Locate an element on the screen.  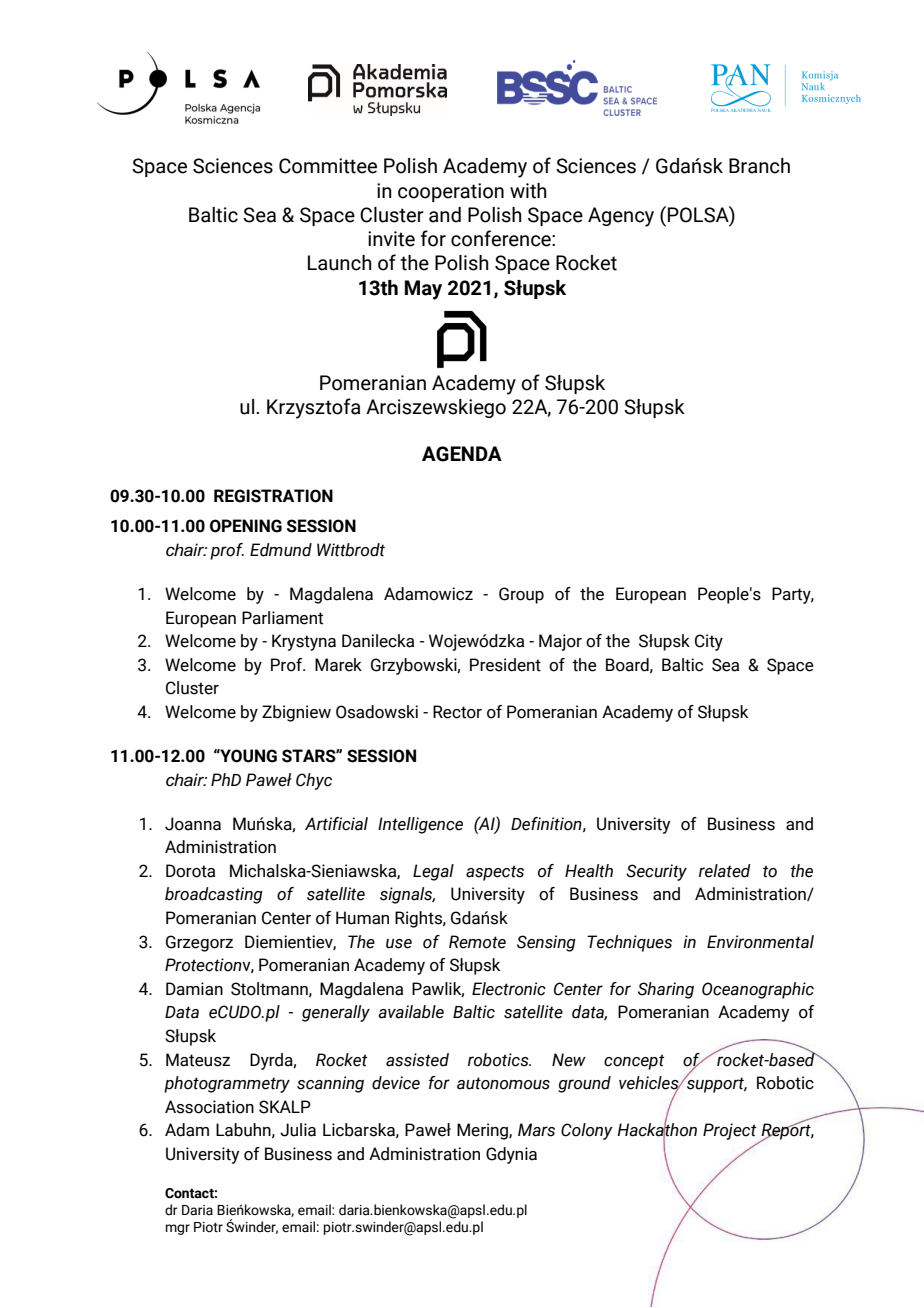
mgr is located at coordinates (178, 1229).
